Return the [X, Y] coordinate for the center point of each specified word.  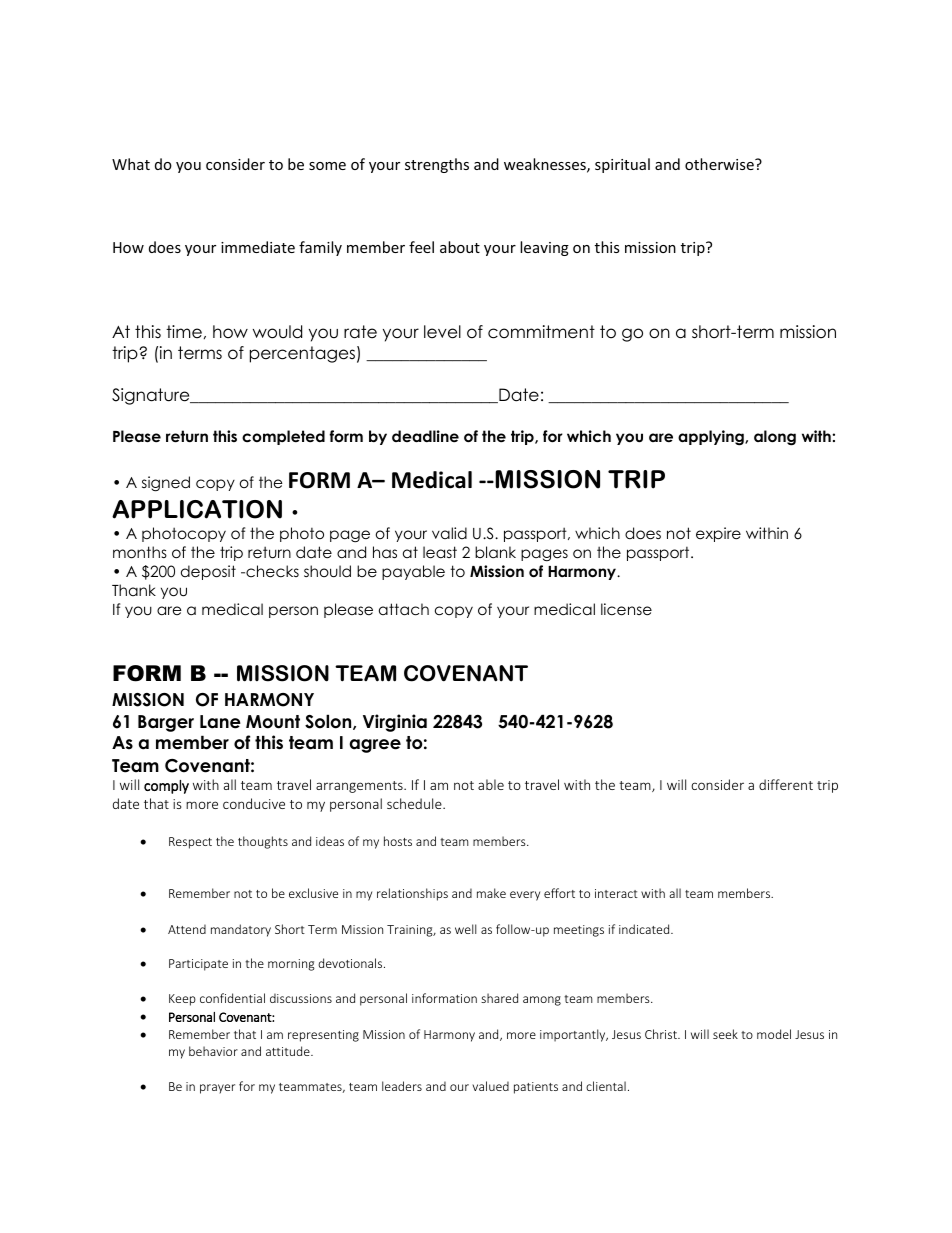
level [442, 332]
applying [712, 438]
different [786, 784]
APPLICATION [197, 509]
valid [449, 533]
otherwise [720, 164]
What [131, 164]
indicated [645, 929]
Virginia [395, 723]
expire [718, 534]
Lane [220, 722]
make [491, 893]
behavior [213, 1051]
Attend [187, 929]
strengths [437, 165]
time [184, 332]
